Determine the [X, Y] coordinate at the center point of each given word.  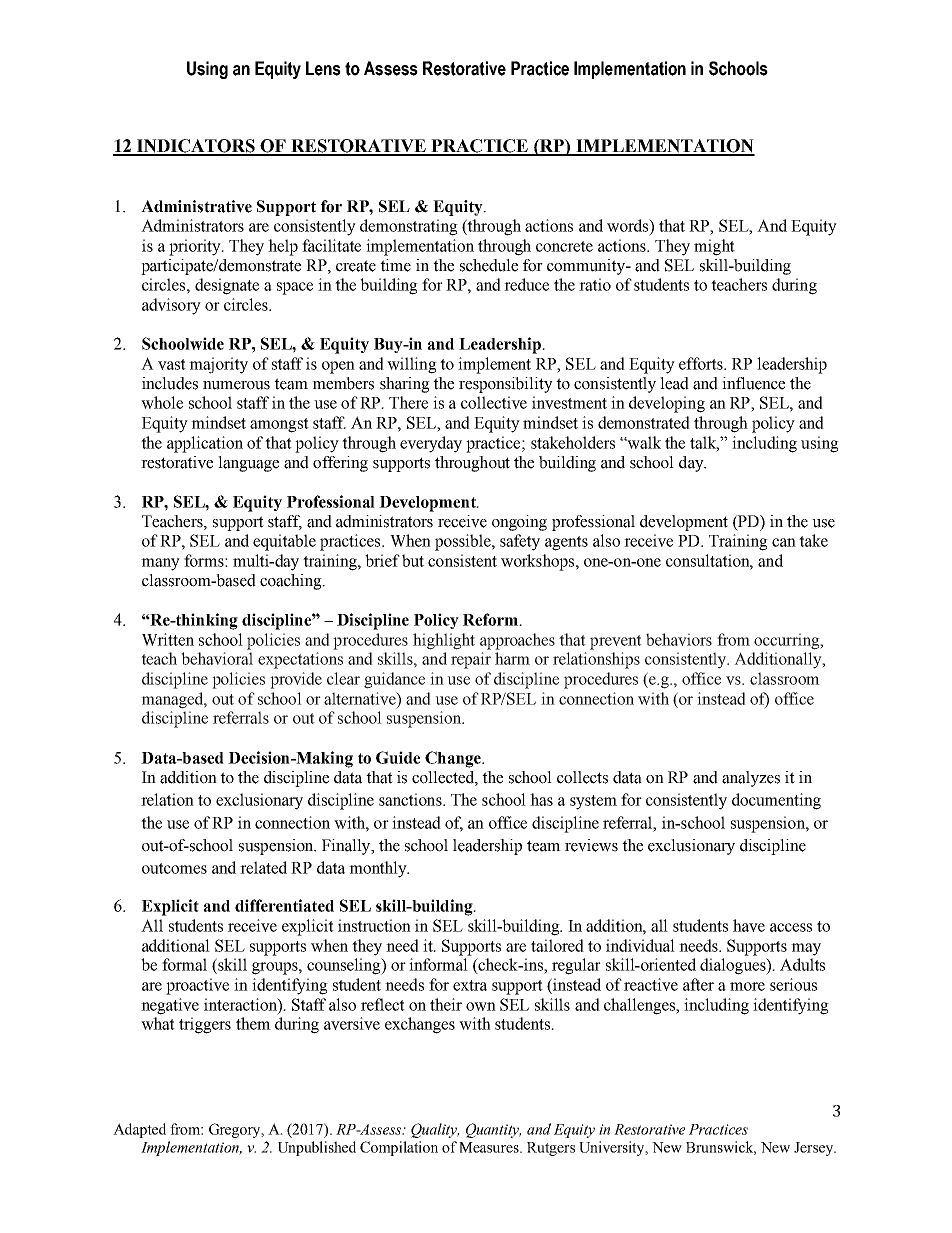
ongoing [519, 523]
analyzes [751, 779]
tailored [557, 945]
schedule [489, 265]
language [248, 464]
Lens [323, 68]
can [784, 542]
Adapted [139, 1130]
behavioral [217, 658]
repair [471, 660]
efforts [702, 363]
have [749, 925]
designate [227, 286]
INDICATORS [196, 147]
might [714, 247]
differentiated [284, 905]
